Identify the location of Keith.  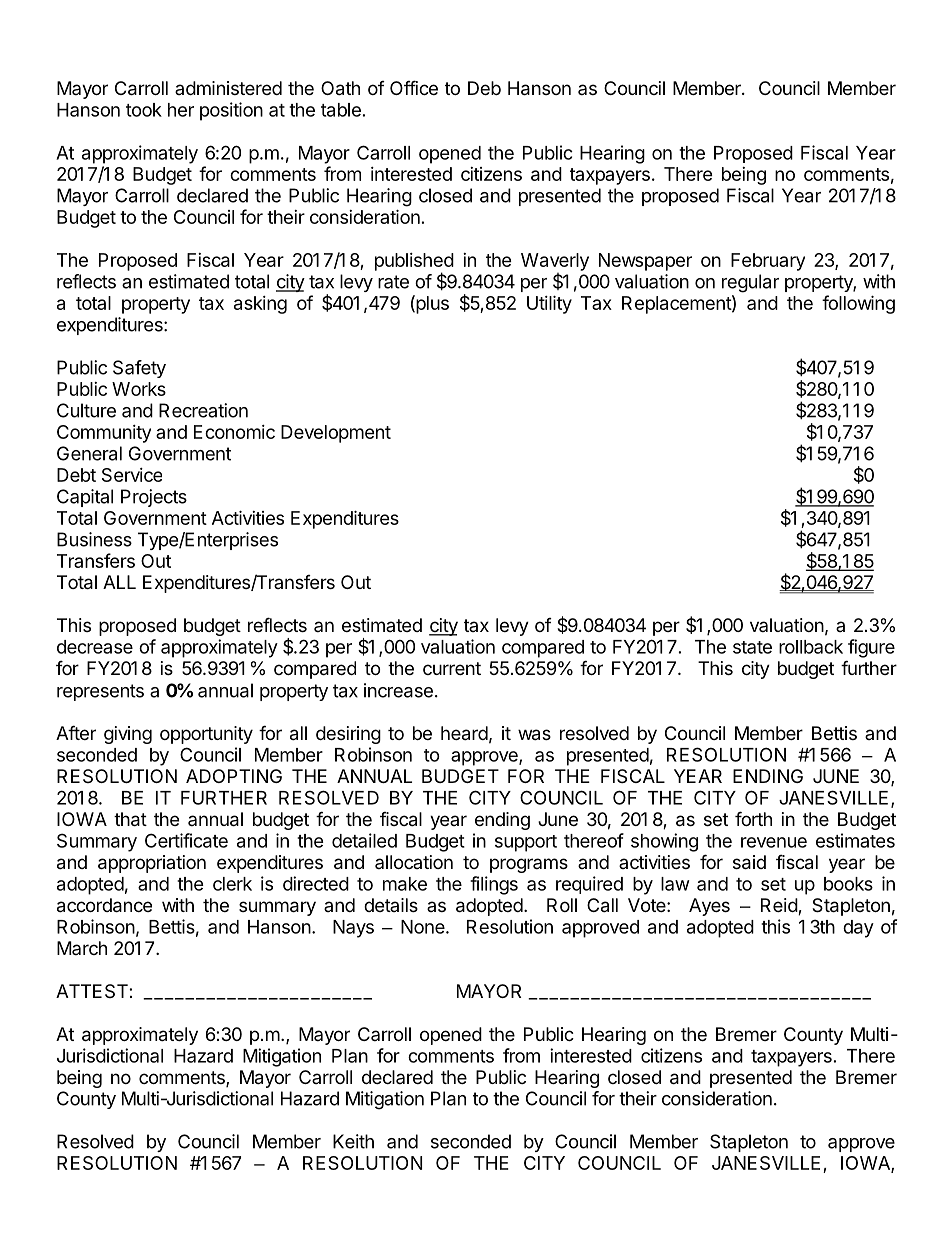
(353, 1141).
